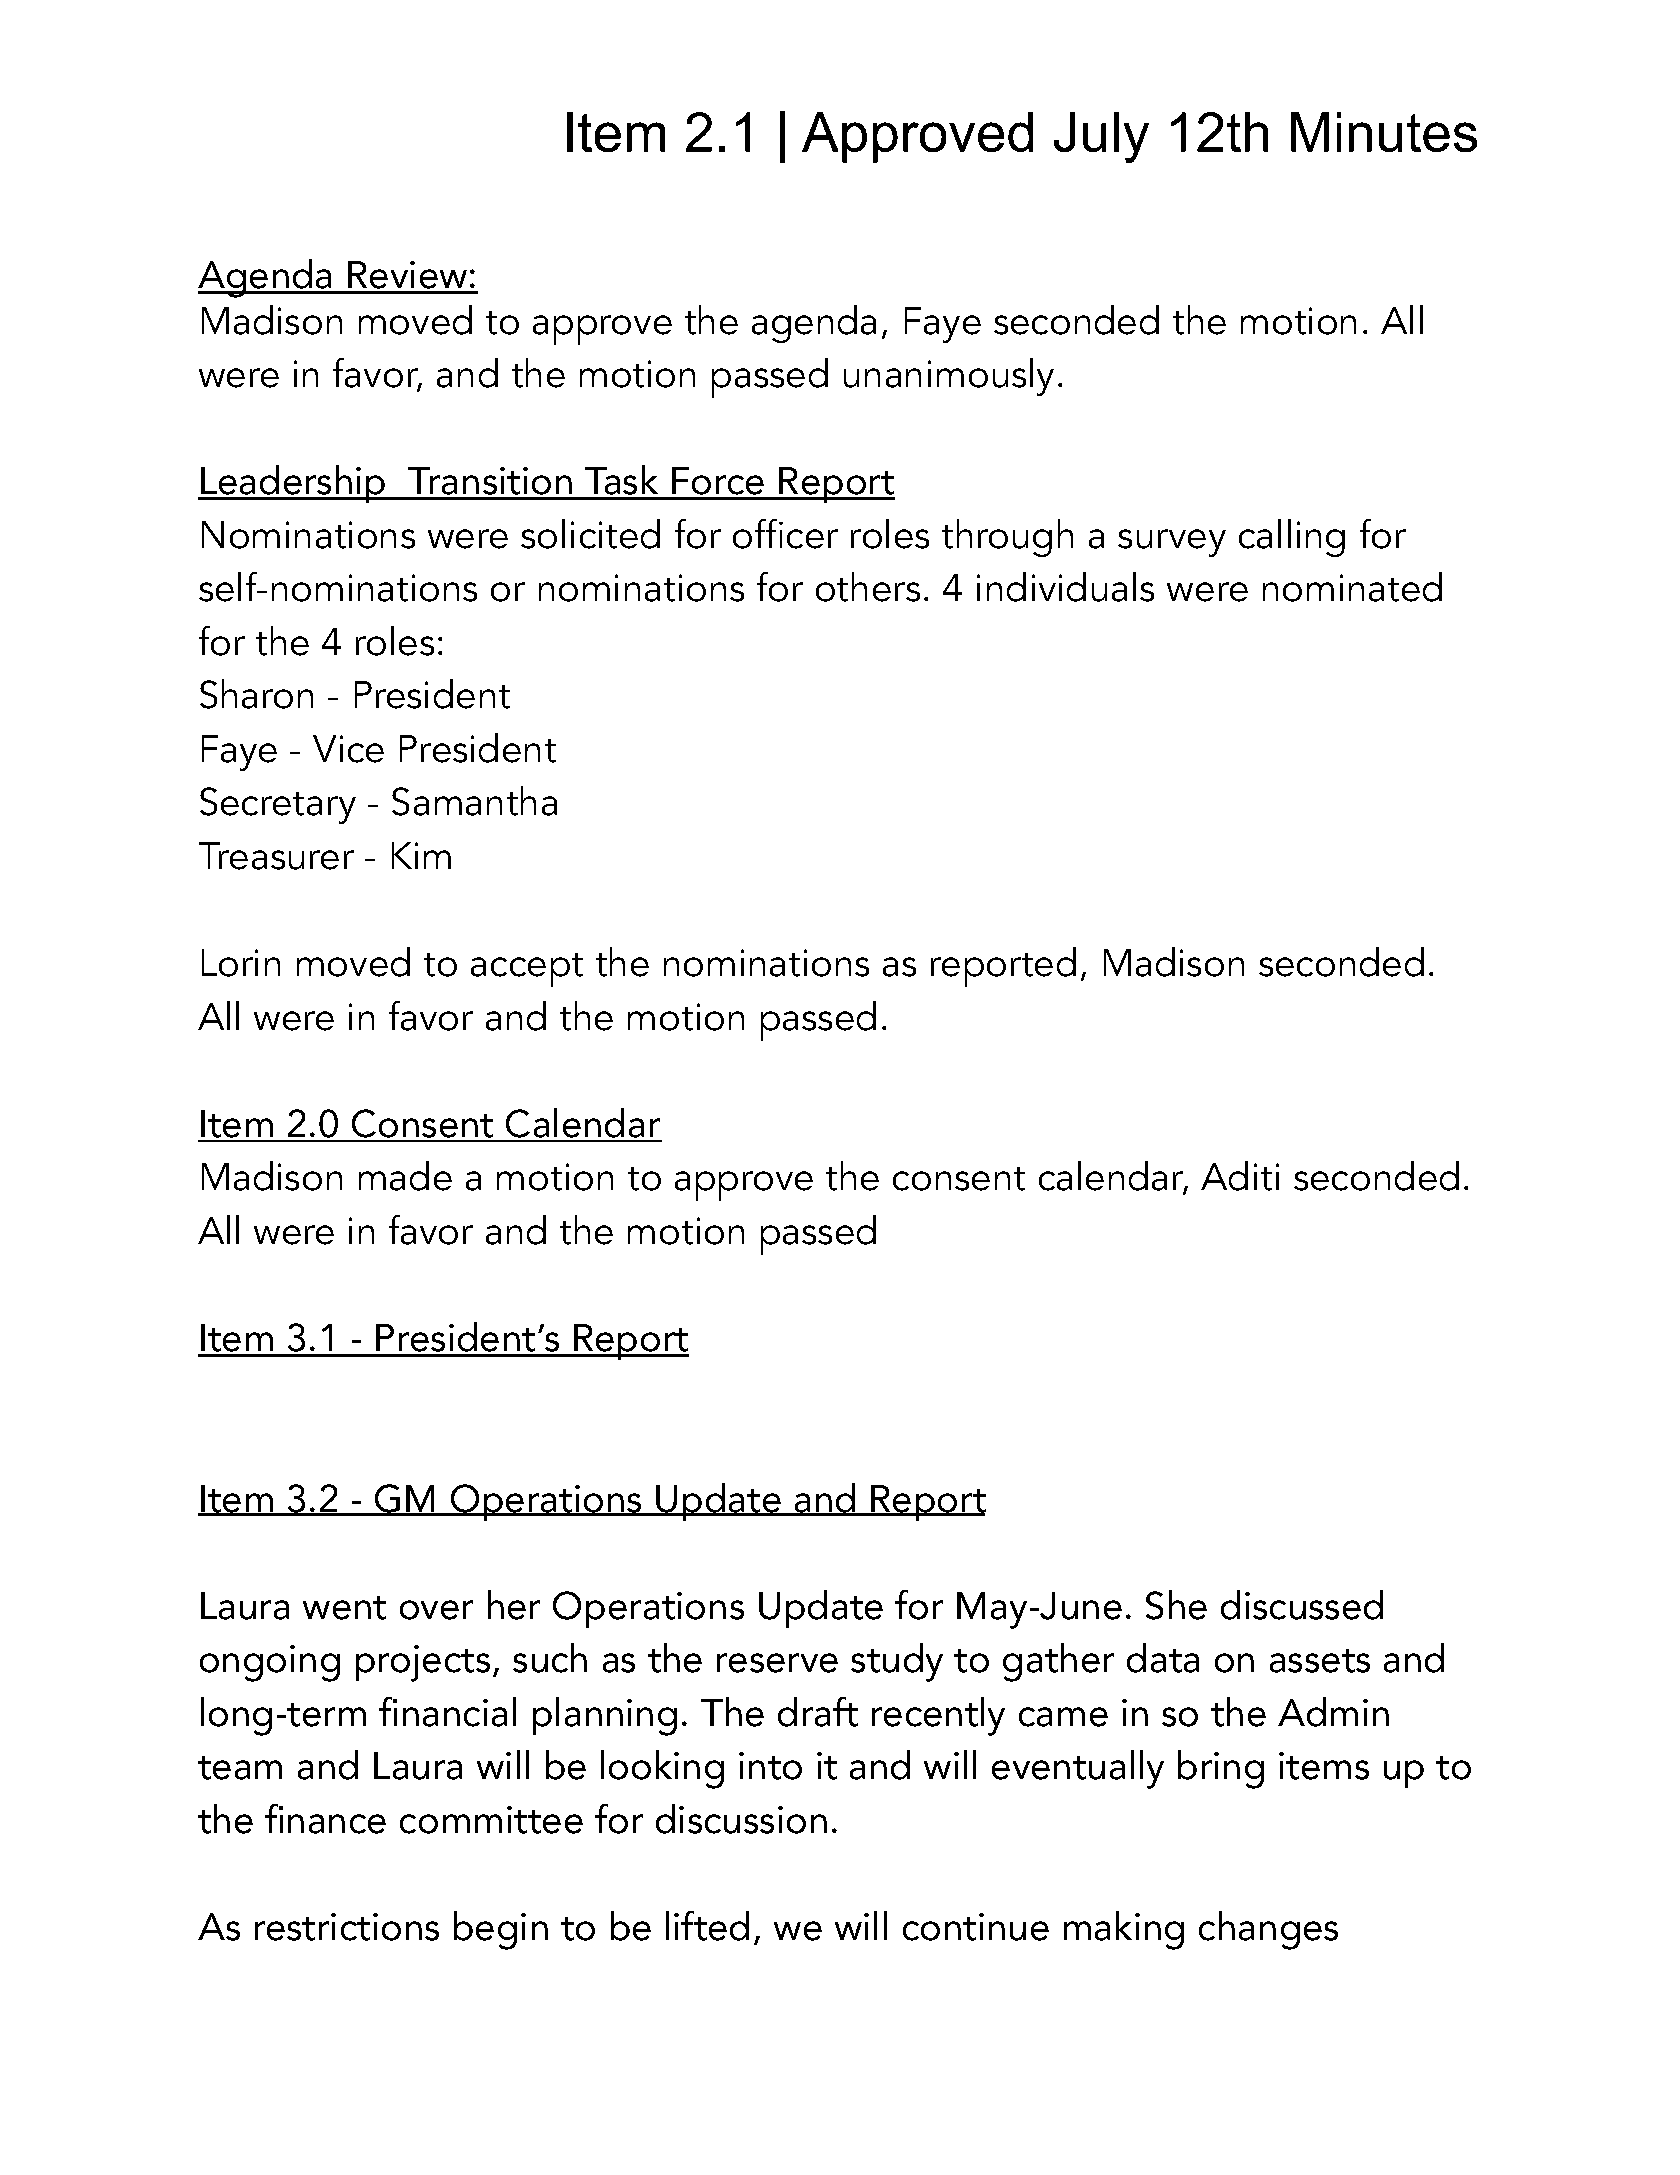 This screenshot has width=1680, height=2175. Describe the element at coordinates (590, 534) in the screenshot. I see `solicited` at that location.
